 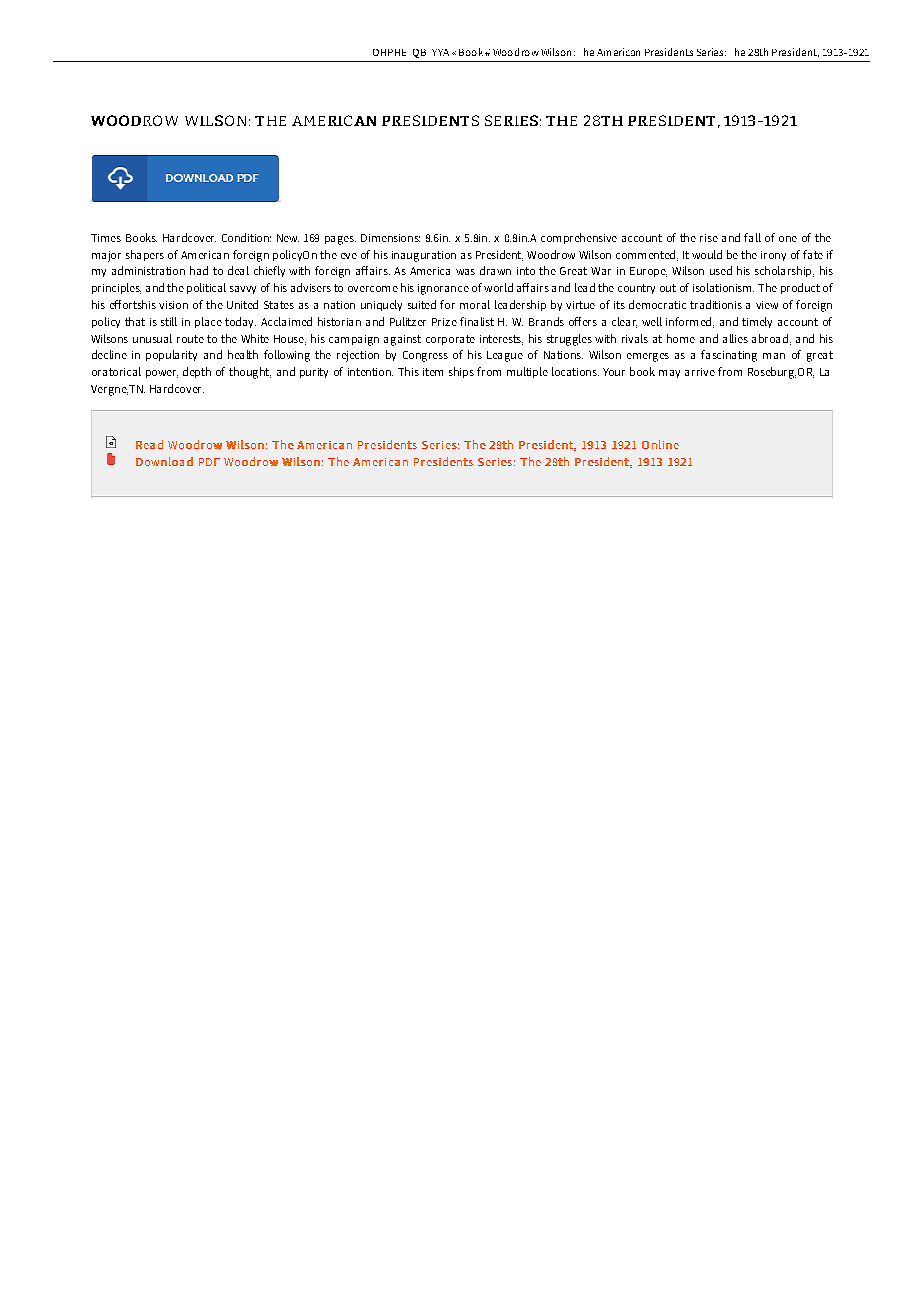 I want to click on power, so click(x=162, y=374).
